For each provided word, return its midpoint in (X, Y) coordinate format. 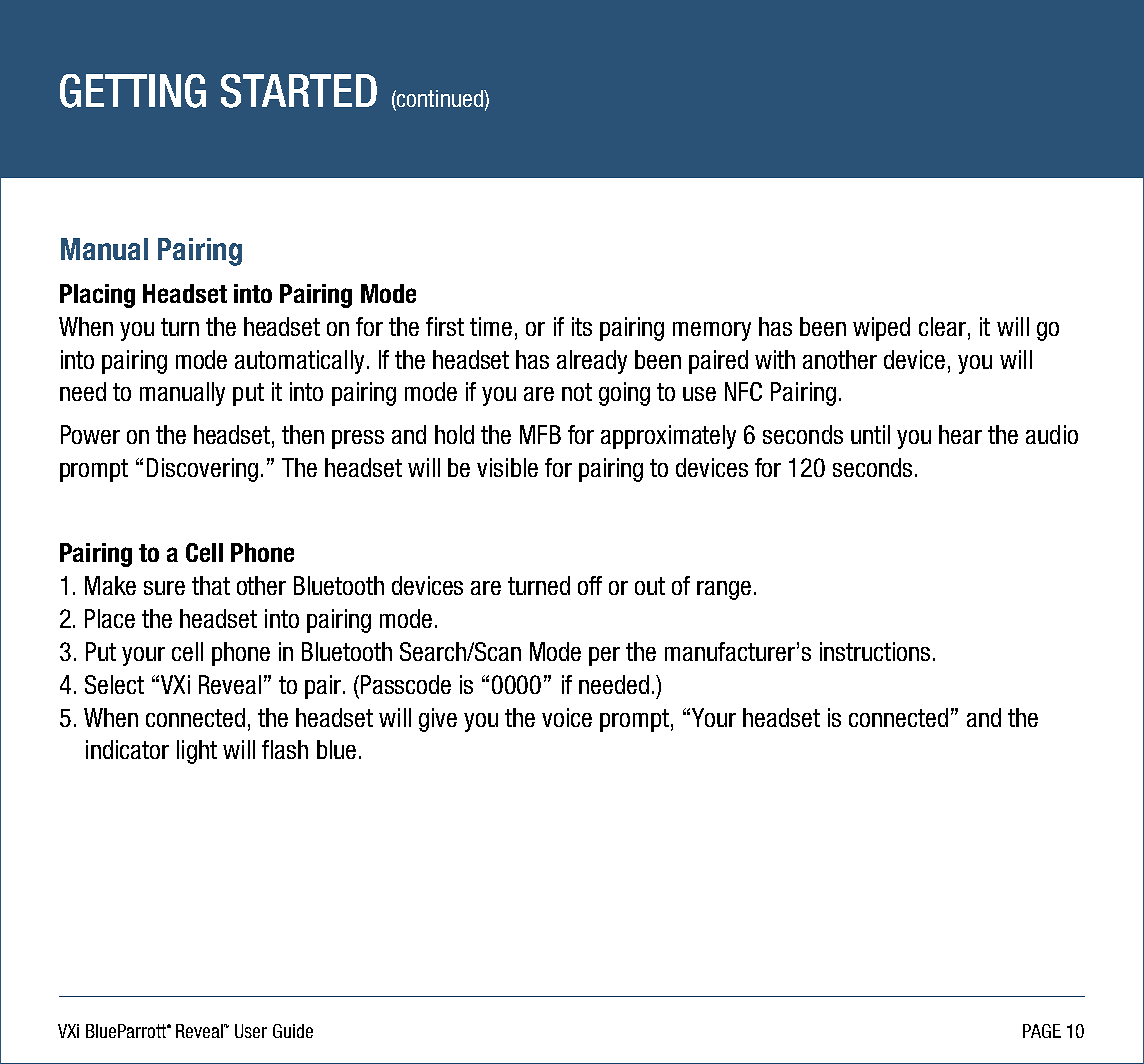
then (303, 434)
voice (567, 717)
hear (960, 434)
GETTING (133, 91)
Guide (293, 1031)
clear (942, 326)
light (197, 752)
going (624, 394)
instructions (875, 651)
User (251, 1031)
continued (440, 98)
